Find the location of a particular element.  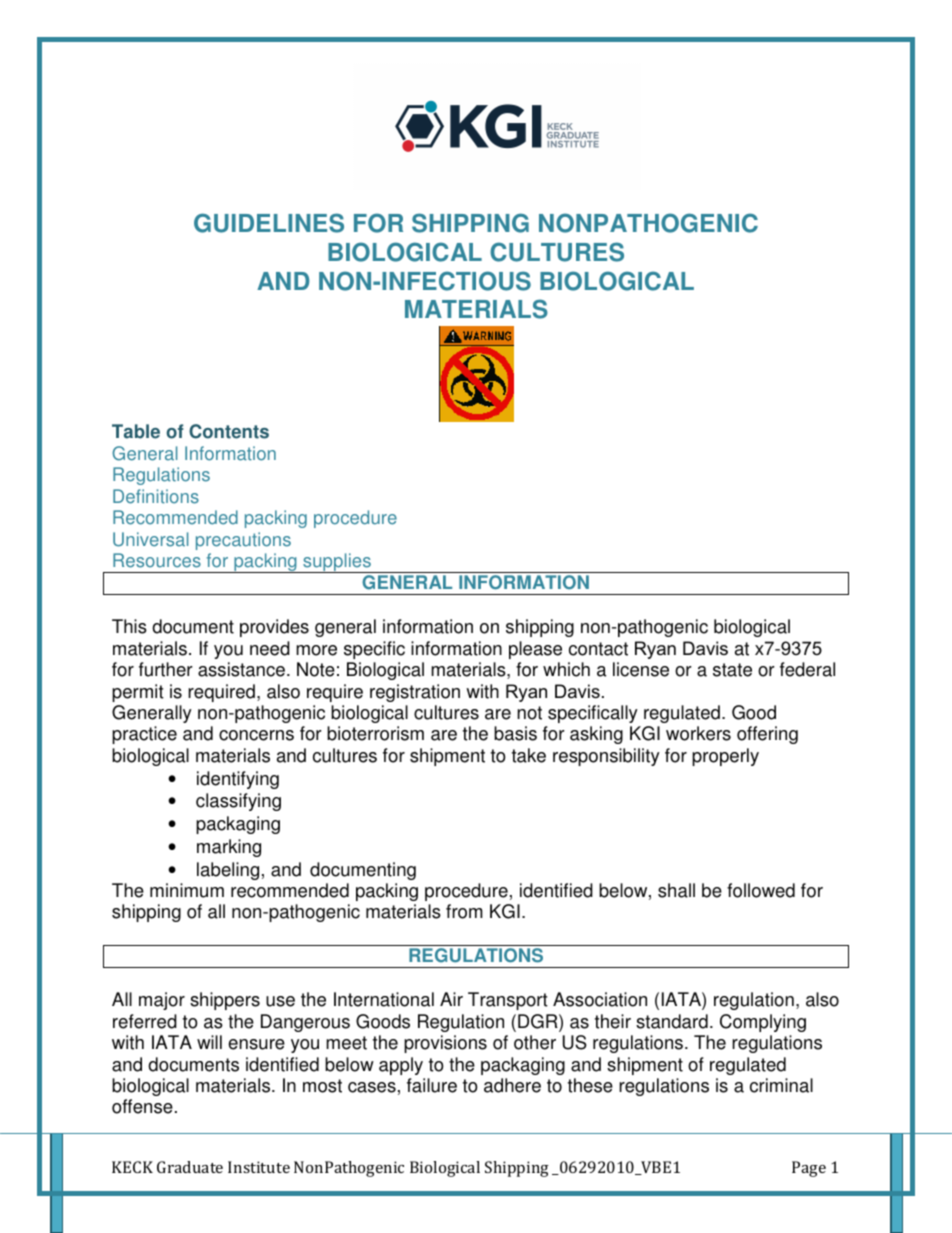

Graduate is located at coordinates (190, 1167).
